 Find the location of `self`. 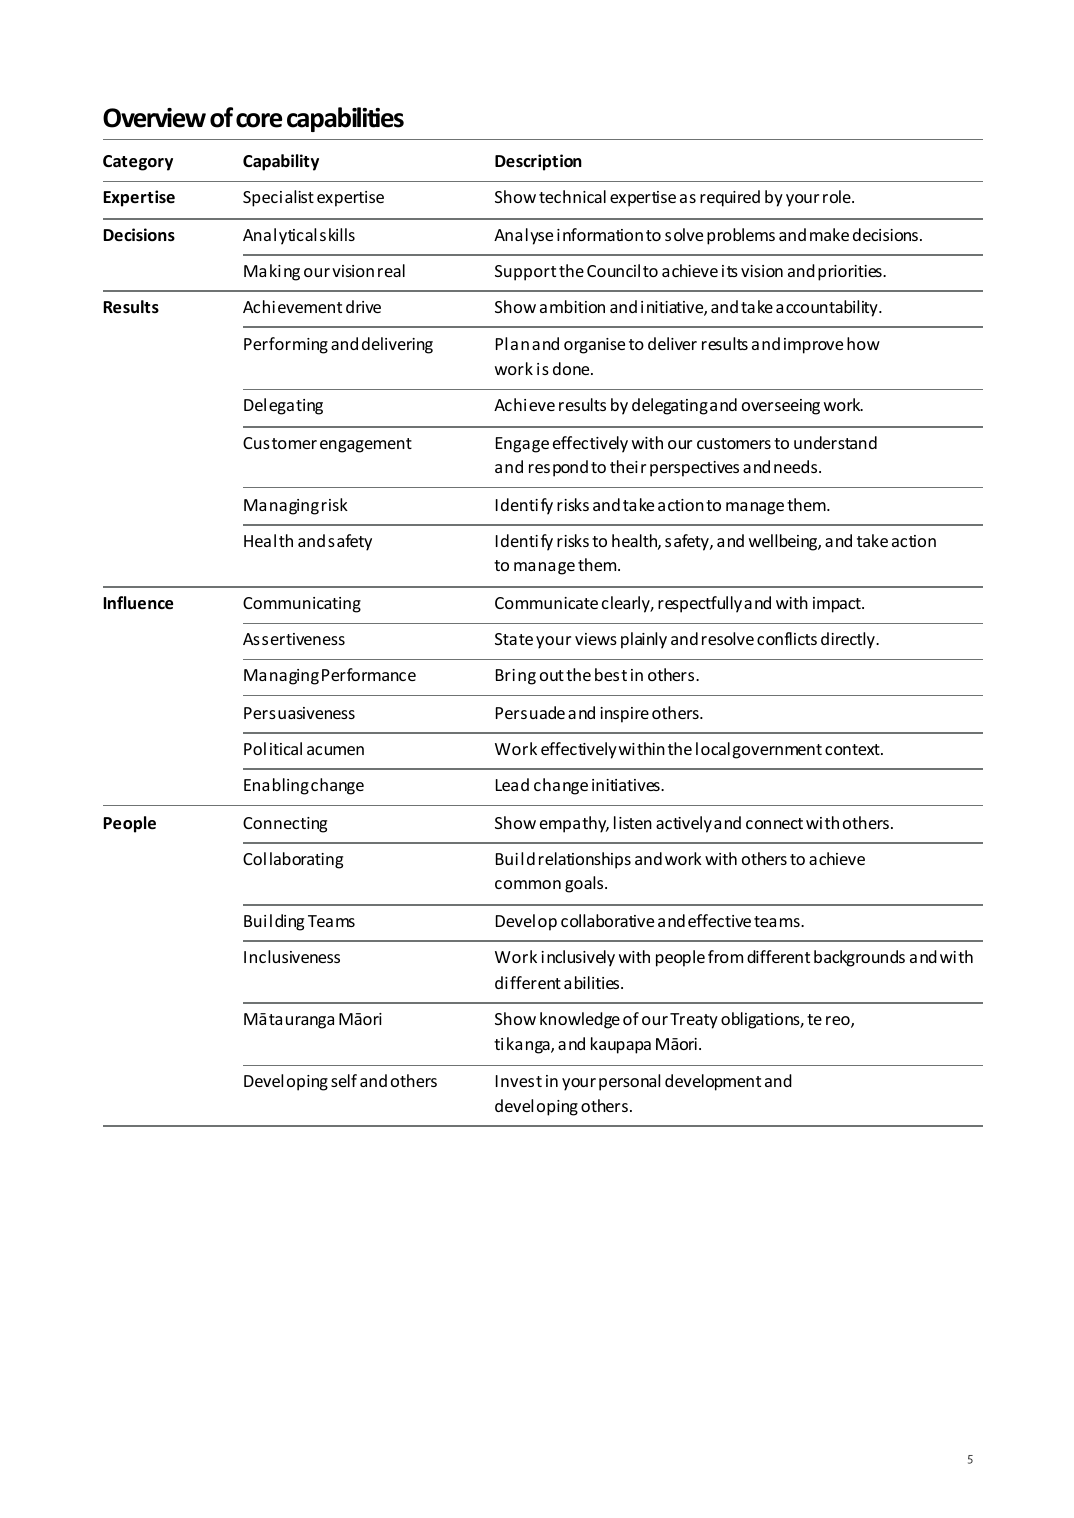

self is located at coordinates (344, 1080).
